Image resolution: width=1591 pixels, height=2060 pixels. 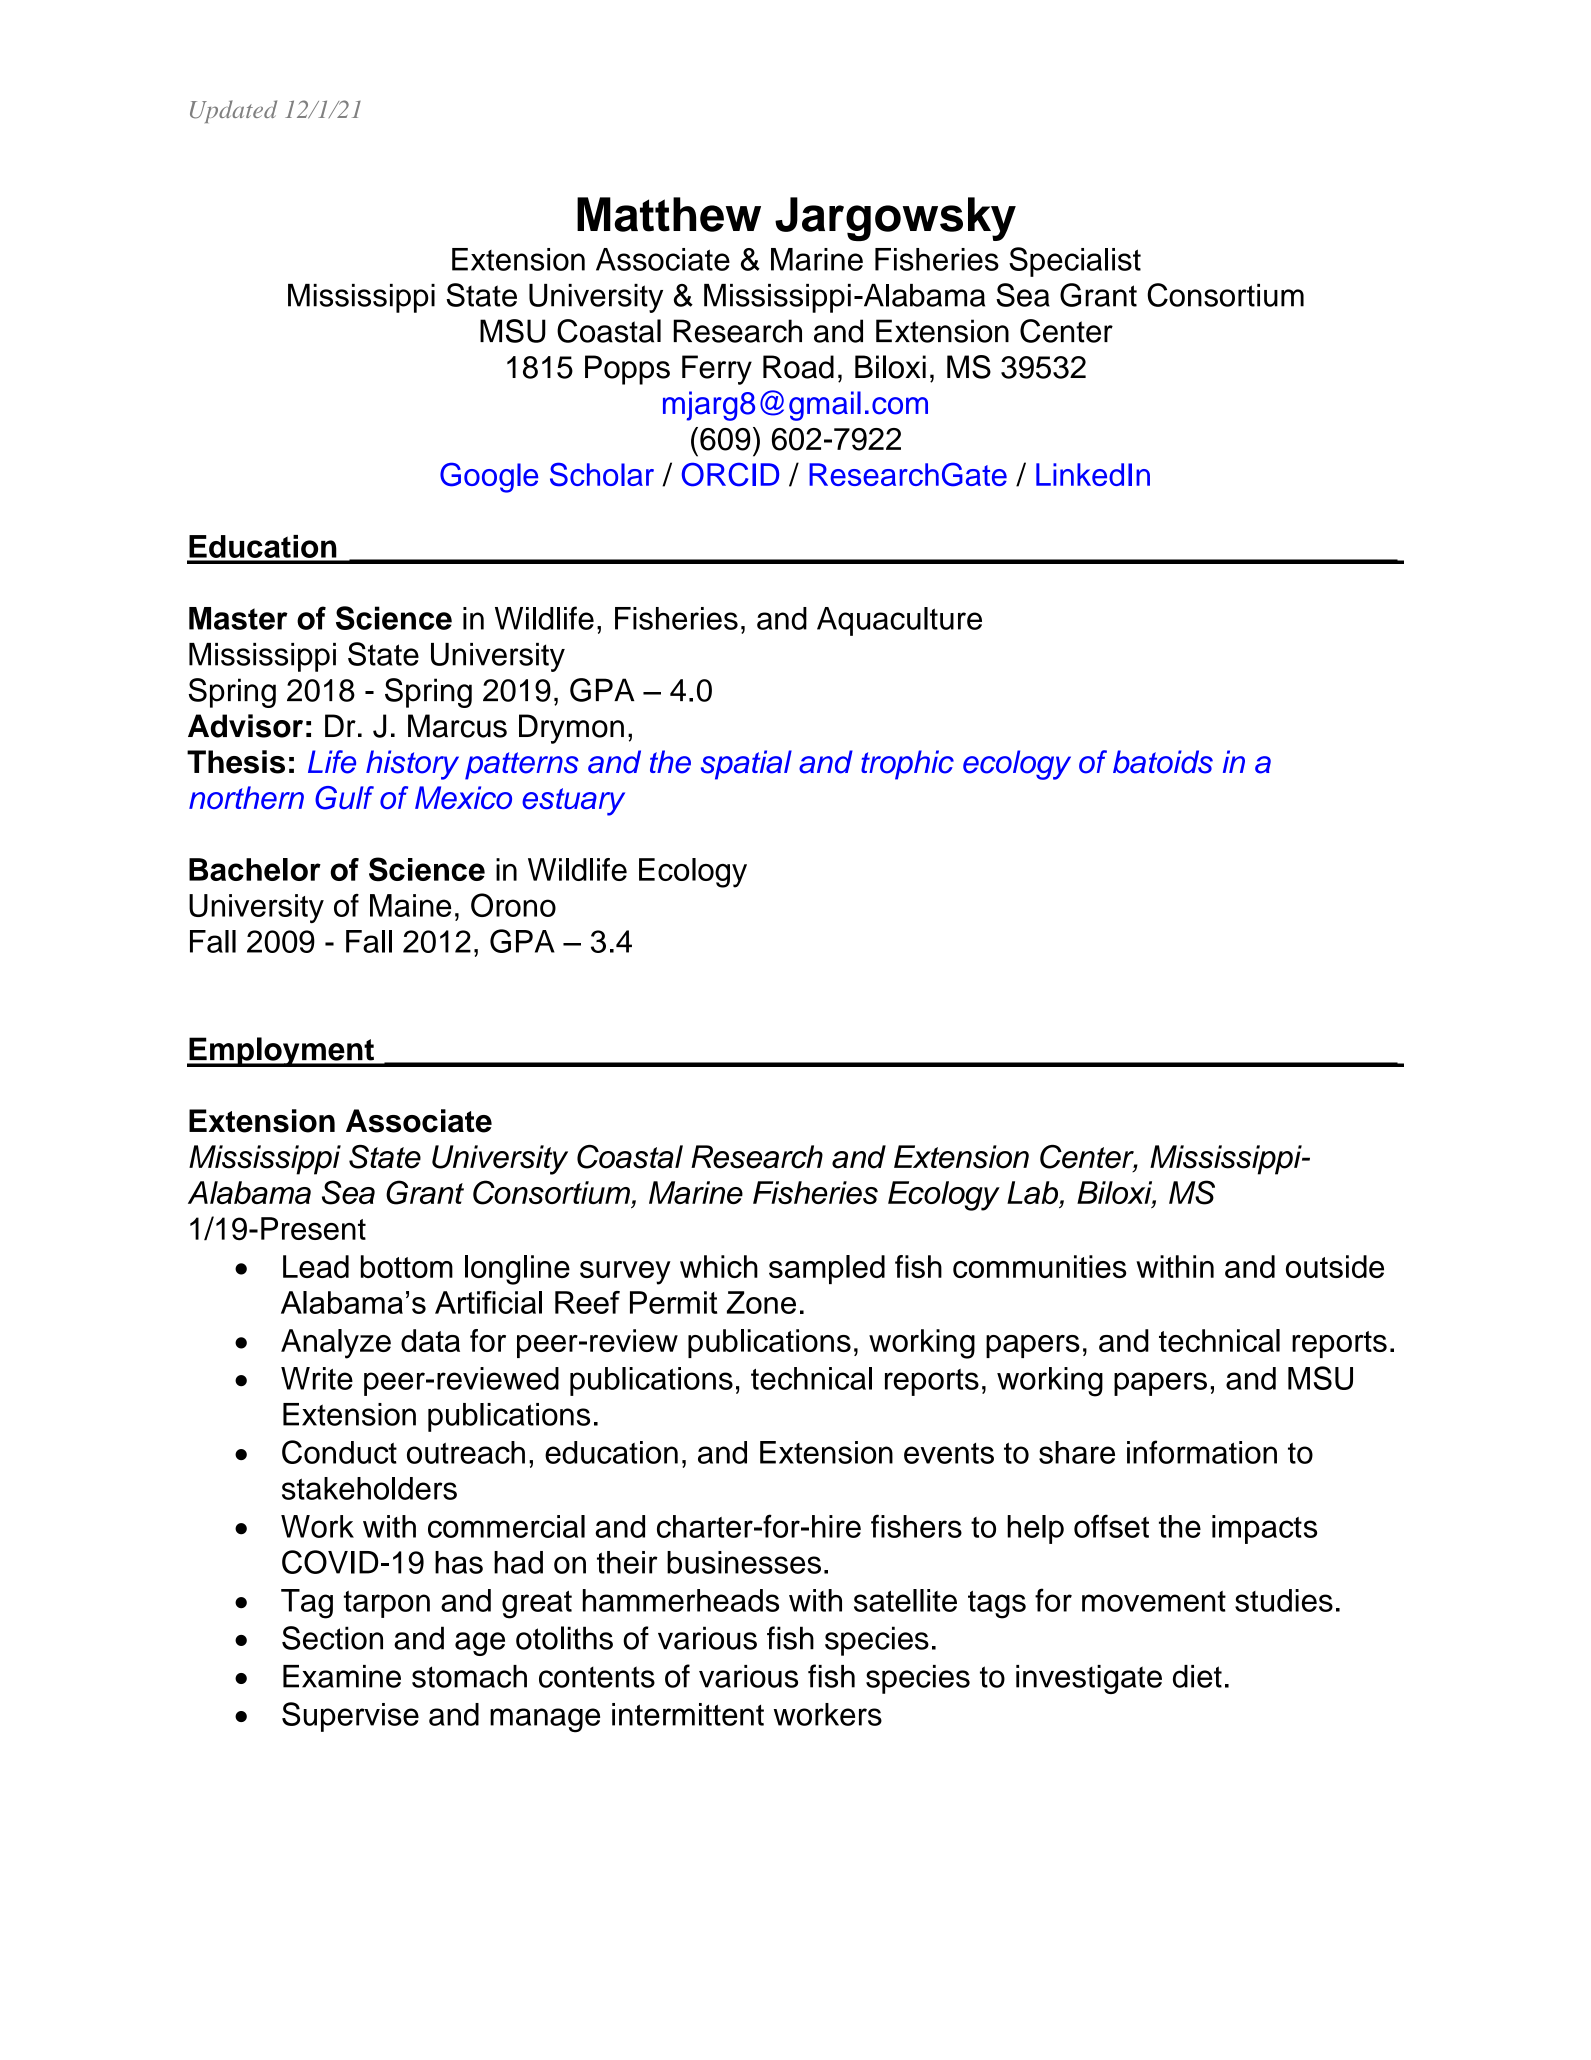 I want to click on Examine, so click(x=342, y=1676).
